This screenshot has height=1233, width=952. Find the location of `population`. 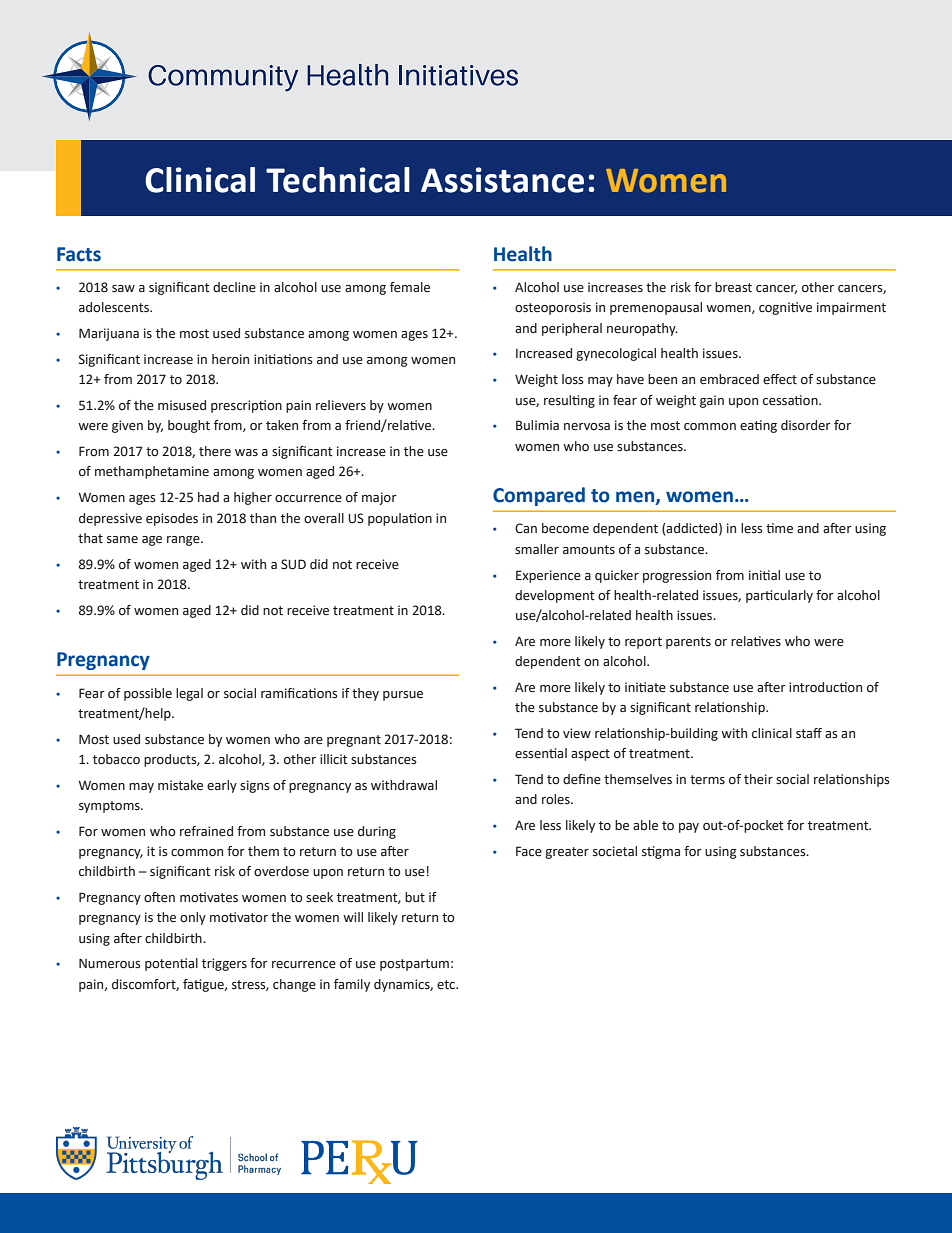

population is located at coordinates (400, 519).
